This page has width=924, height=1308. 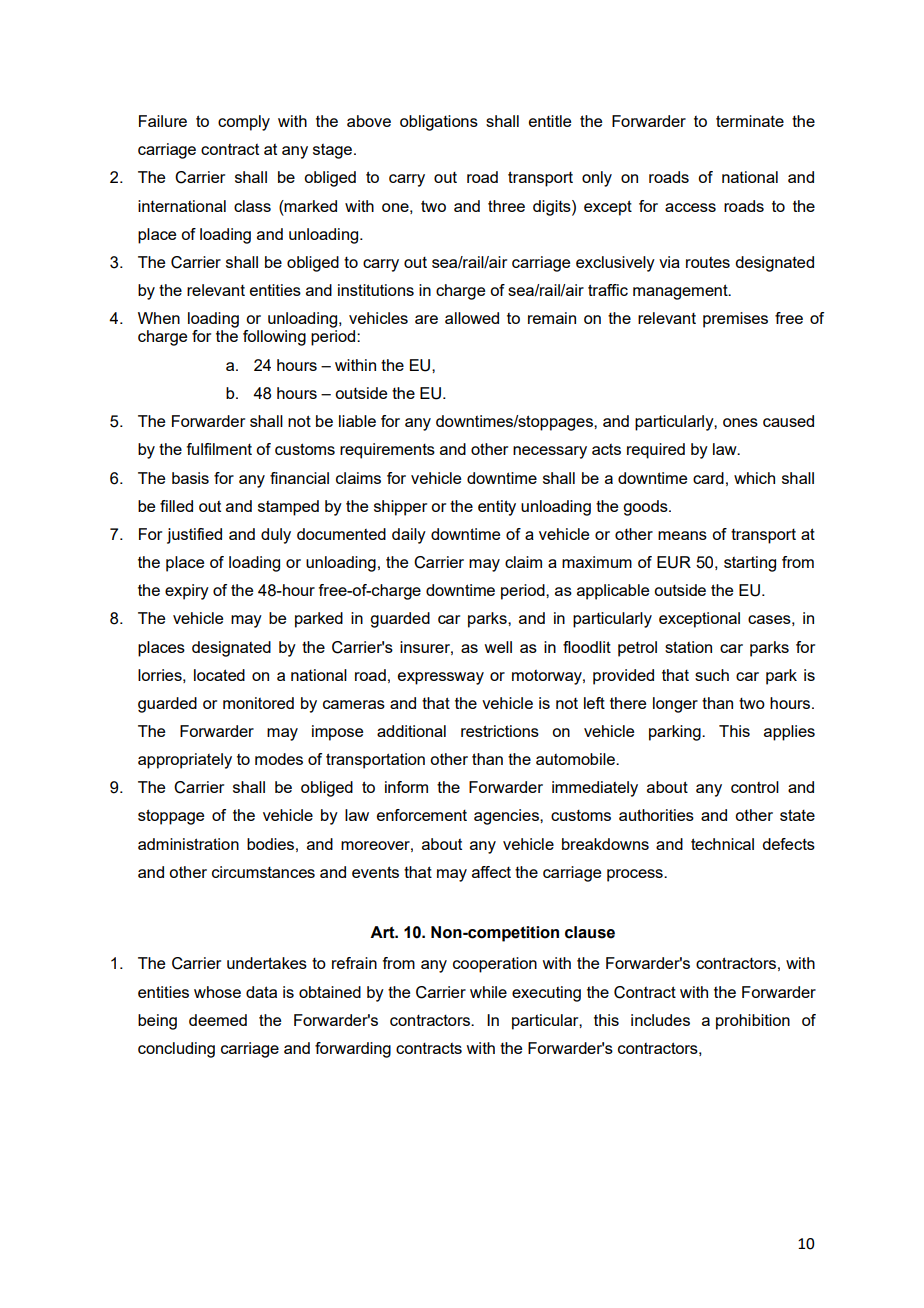 I want to click on while, so click(x=488, y=992).
